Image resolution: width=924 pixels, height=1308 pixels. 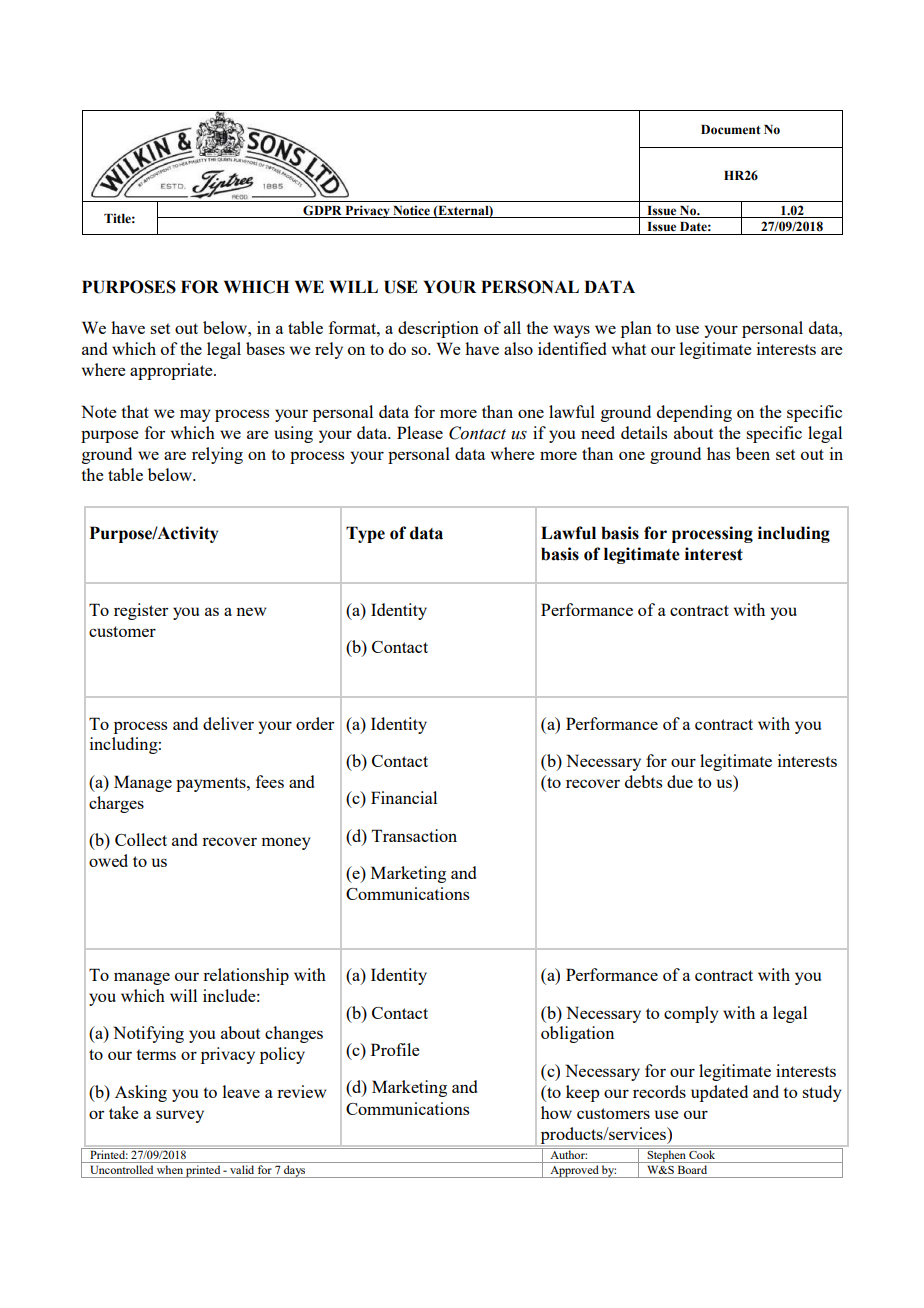 What do you see at coordinates (694, 413) in the image?
I see `depending` at bounding box center [694, 413].
